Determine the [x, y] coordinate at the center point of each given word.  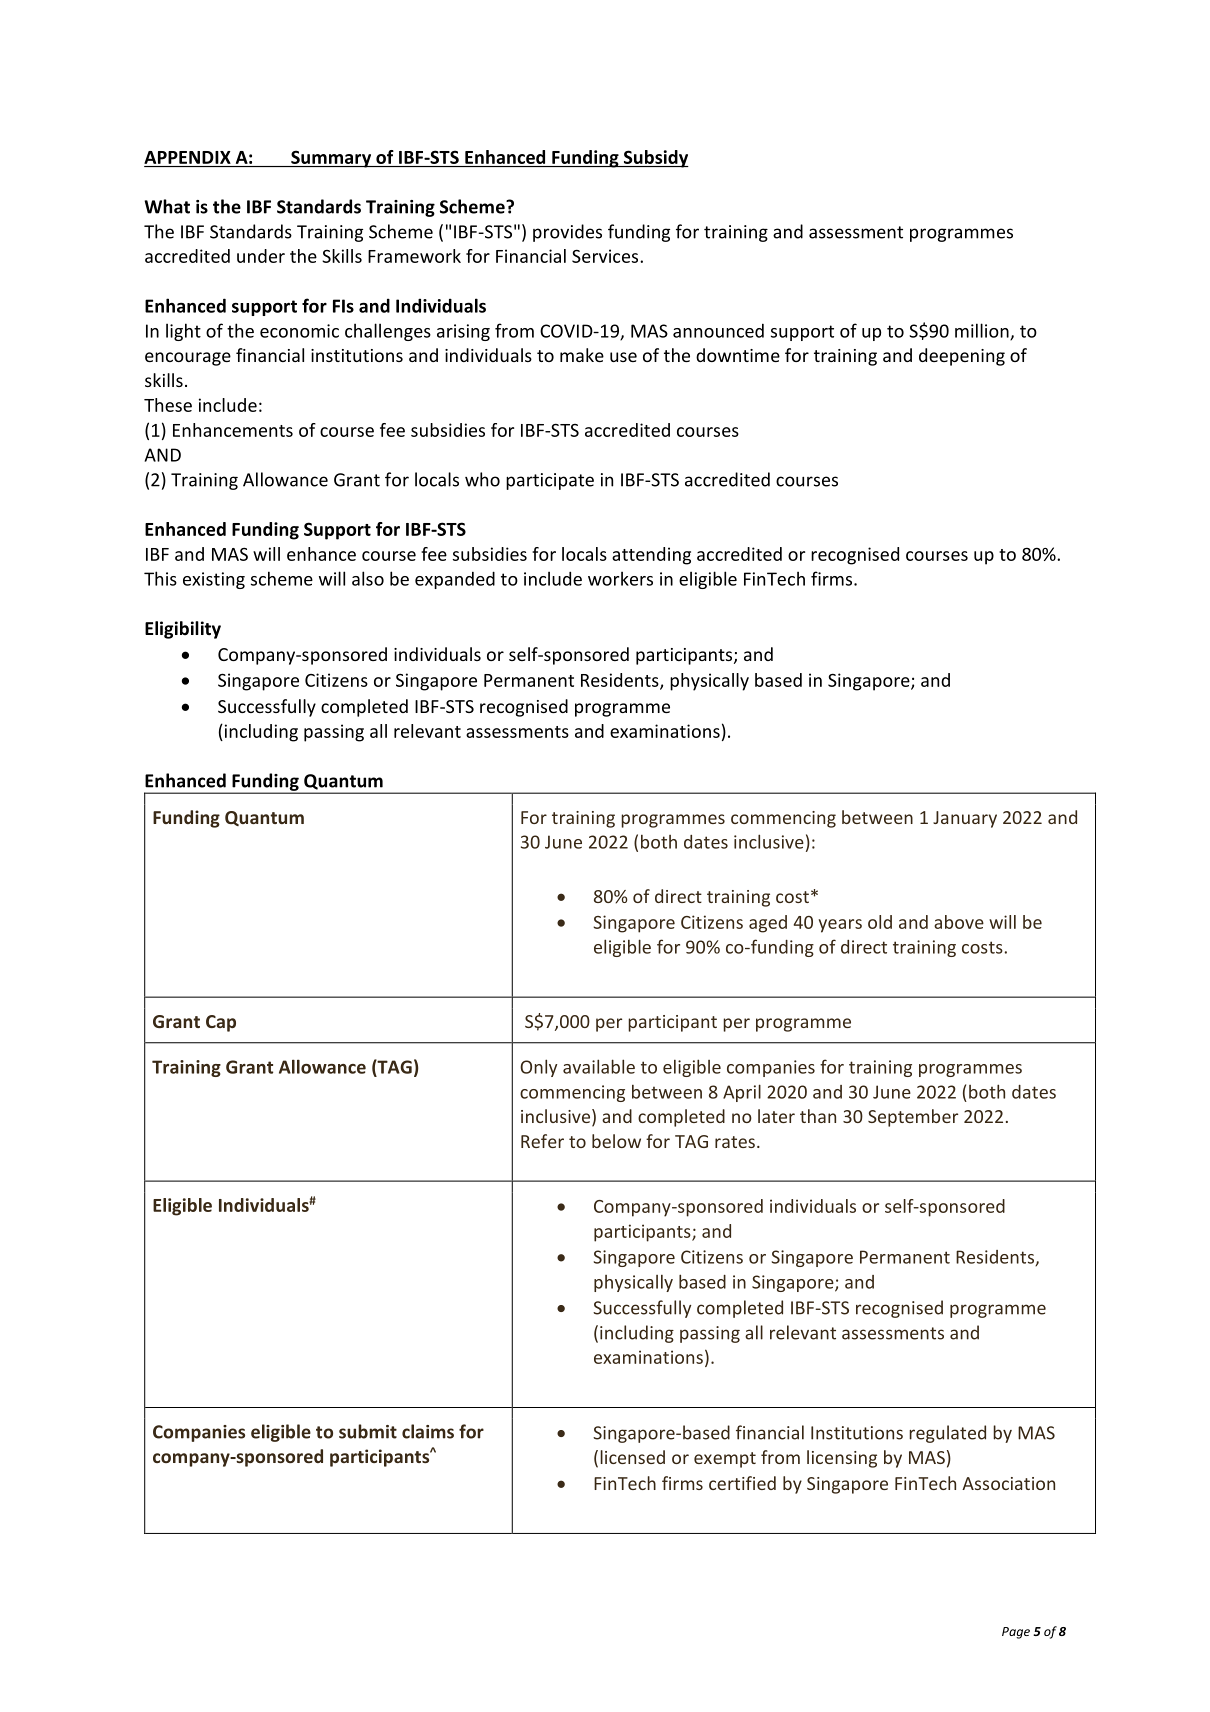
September [913, 1118]
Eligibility [183, 630]
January [965, 819]
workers [620, 578]
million [983, 331]
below [616, 1141]
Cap [221, 1023]
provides [567, 233]
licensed [632, 1457]
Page [1016, 1633]
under [261, 256]
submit [368, 1431]
